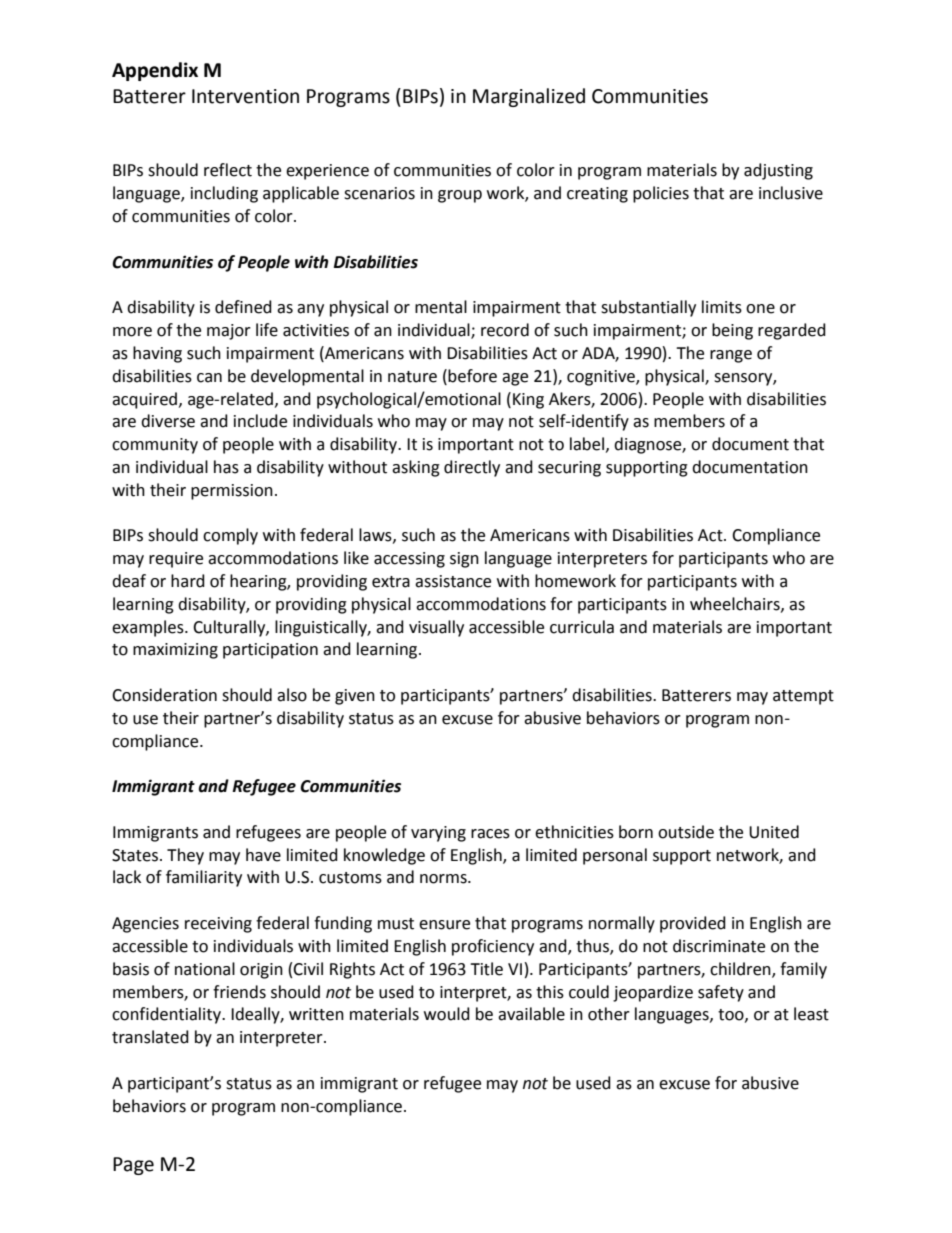  Describe the element at coordinates (355, 697) in the document. I see `given` at that location.
